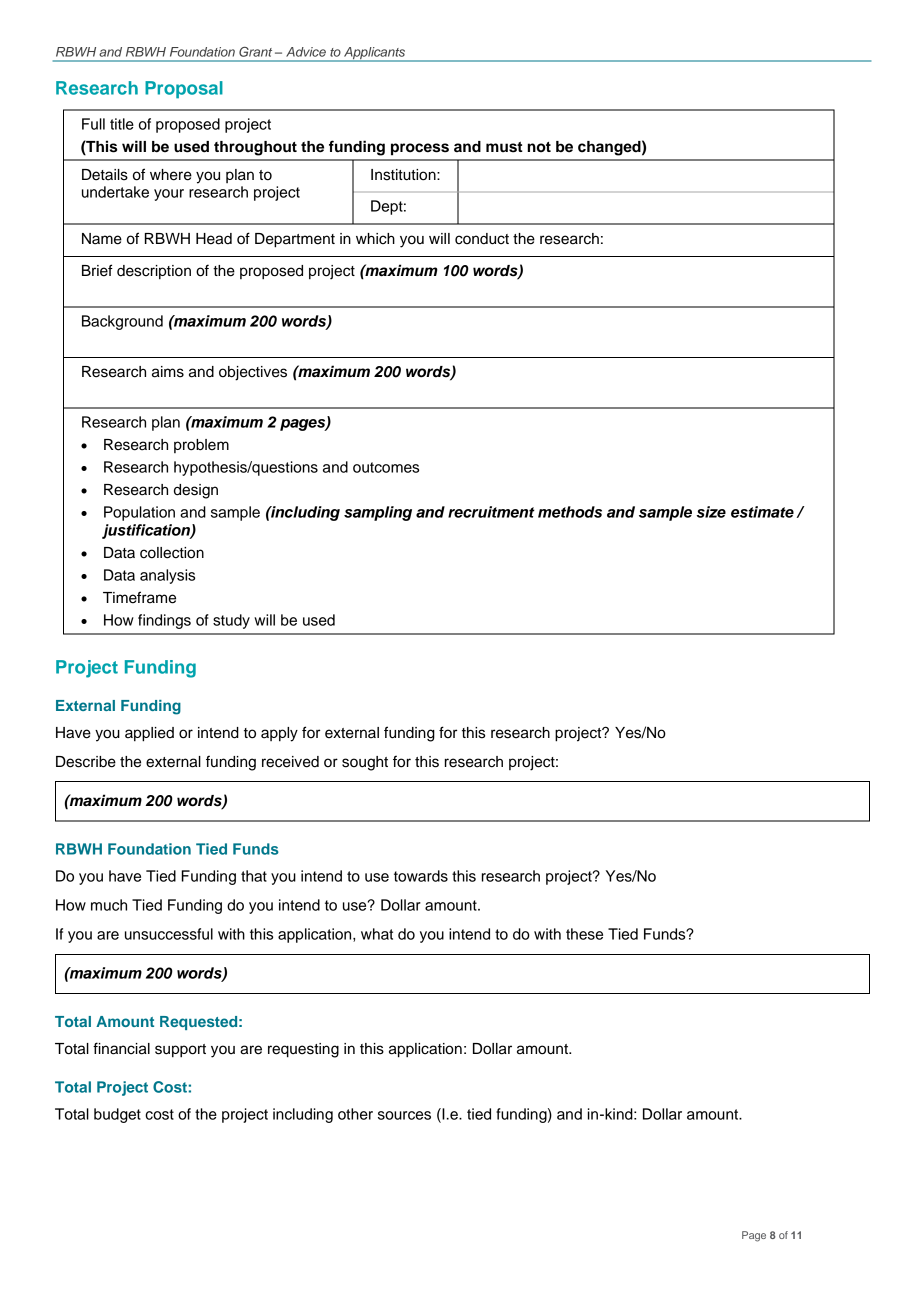 The width and height of the screenshot is (924, 1308). Describe the element at coordinates (167, 576) in the screenshot. I see `analysis` at that location.
